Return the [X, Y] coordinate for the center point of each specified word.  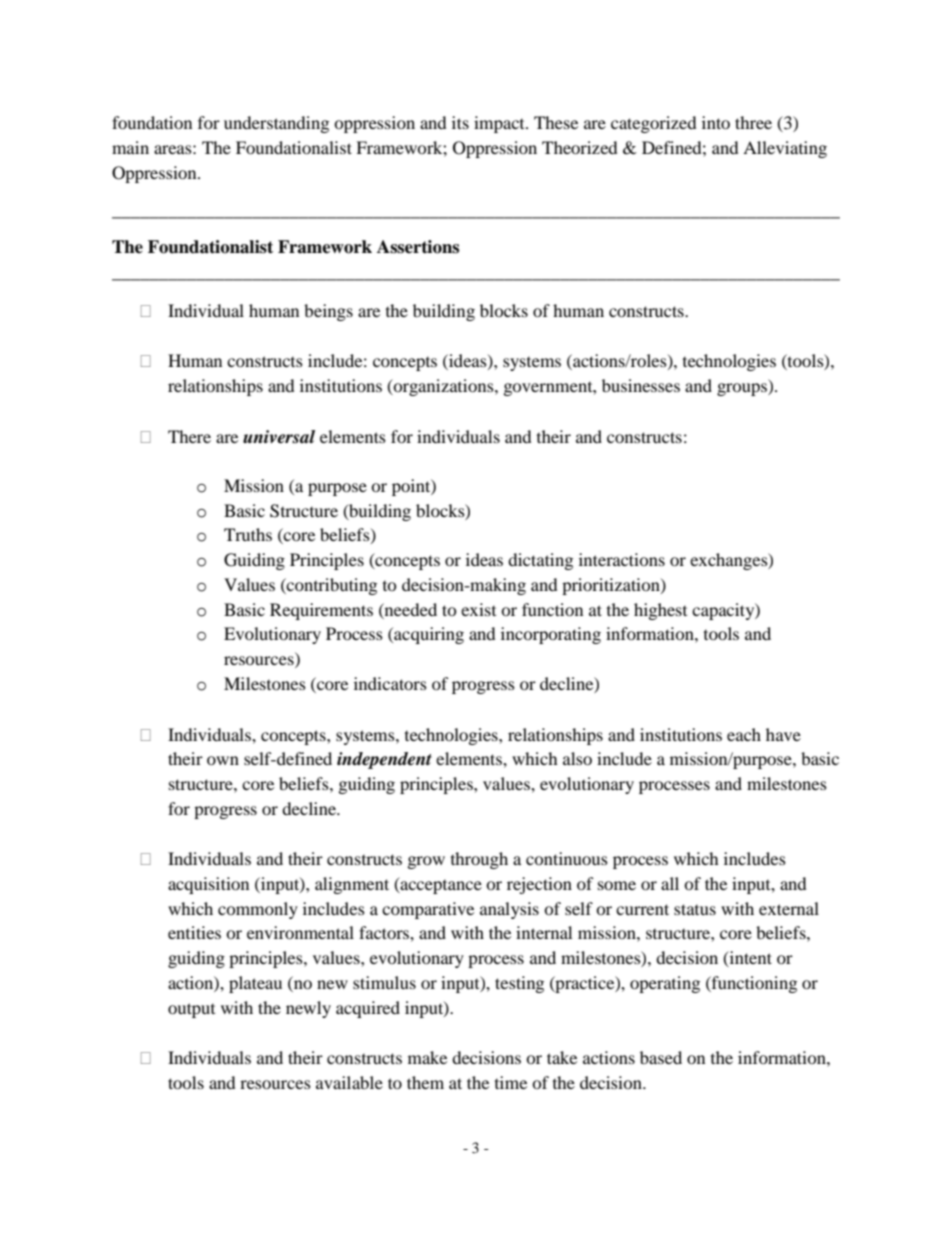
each [744, 734]
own [223, 760]
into [716, 122]
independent [384, 760]
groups [743, 389]
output [191, 1010]
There [189, 436]
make [427, 1057]
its [460, 122]
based [661, 1057]
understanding [276, 124]
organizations [444, 387]
